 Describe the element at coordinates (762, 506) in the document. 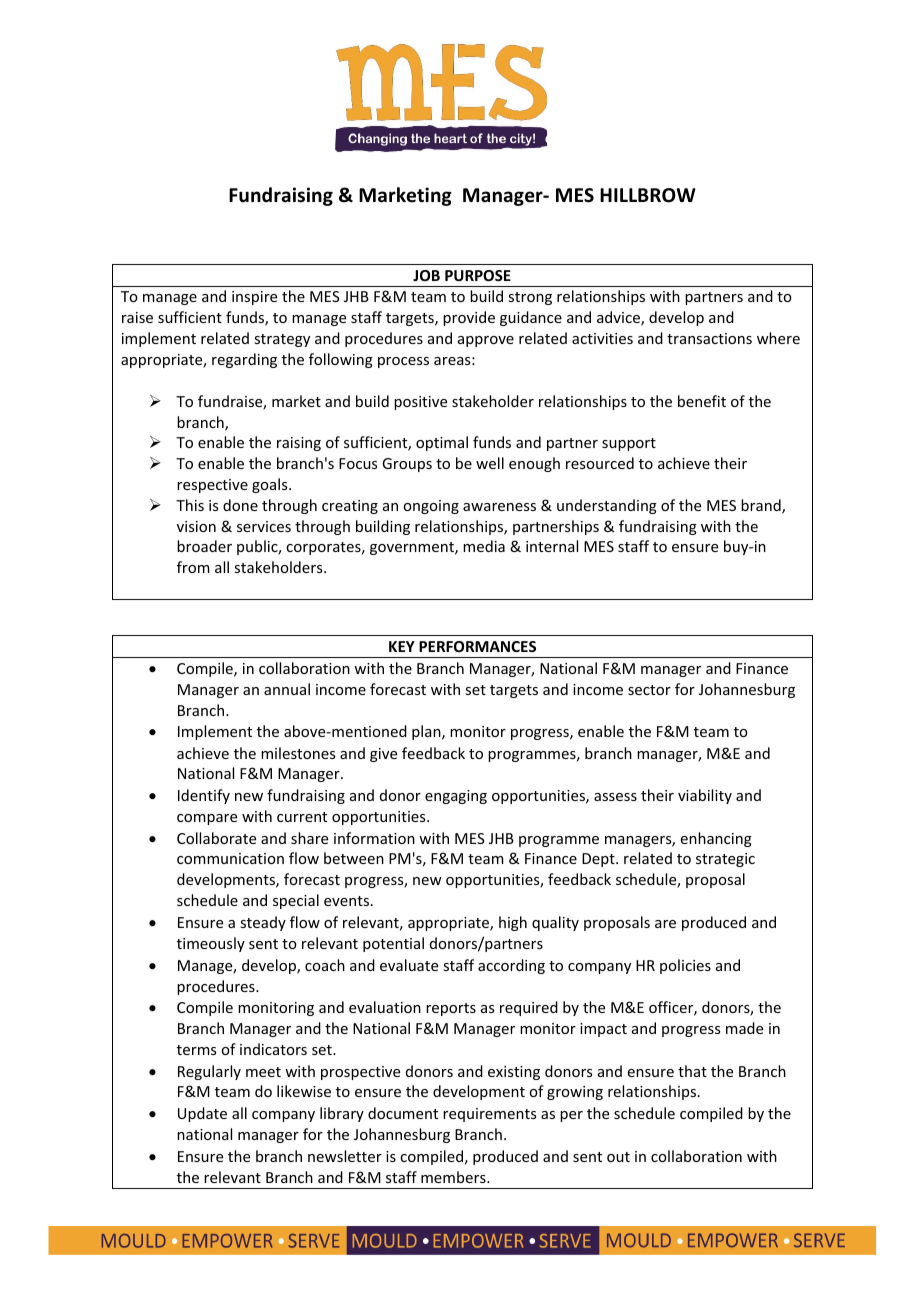

I see `brand` at that location.
